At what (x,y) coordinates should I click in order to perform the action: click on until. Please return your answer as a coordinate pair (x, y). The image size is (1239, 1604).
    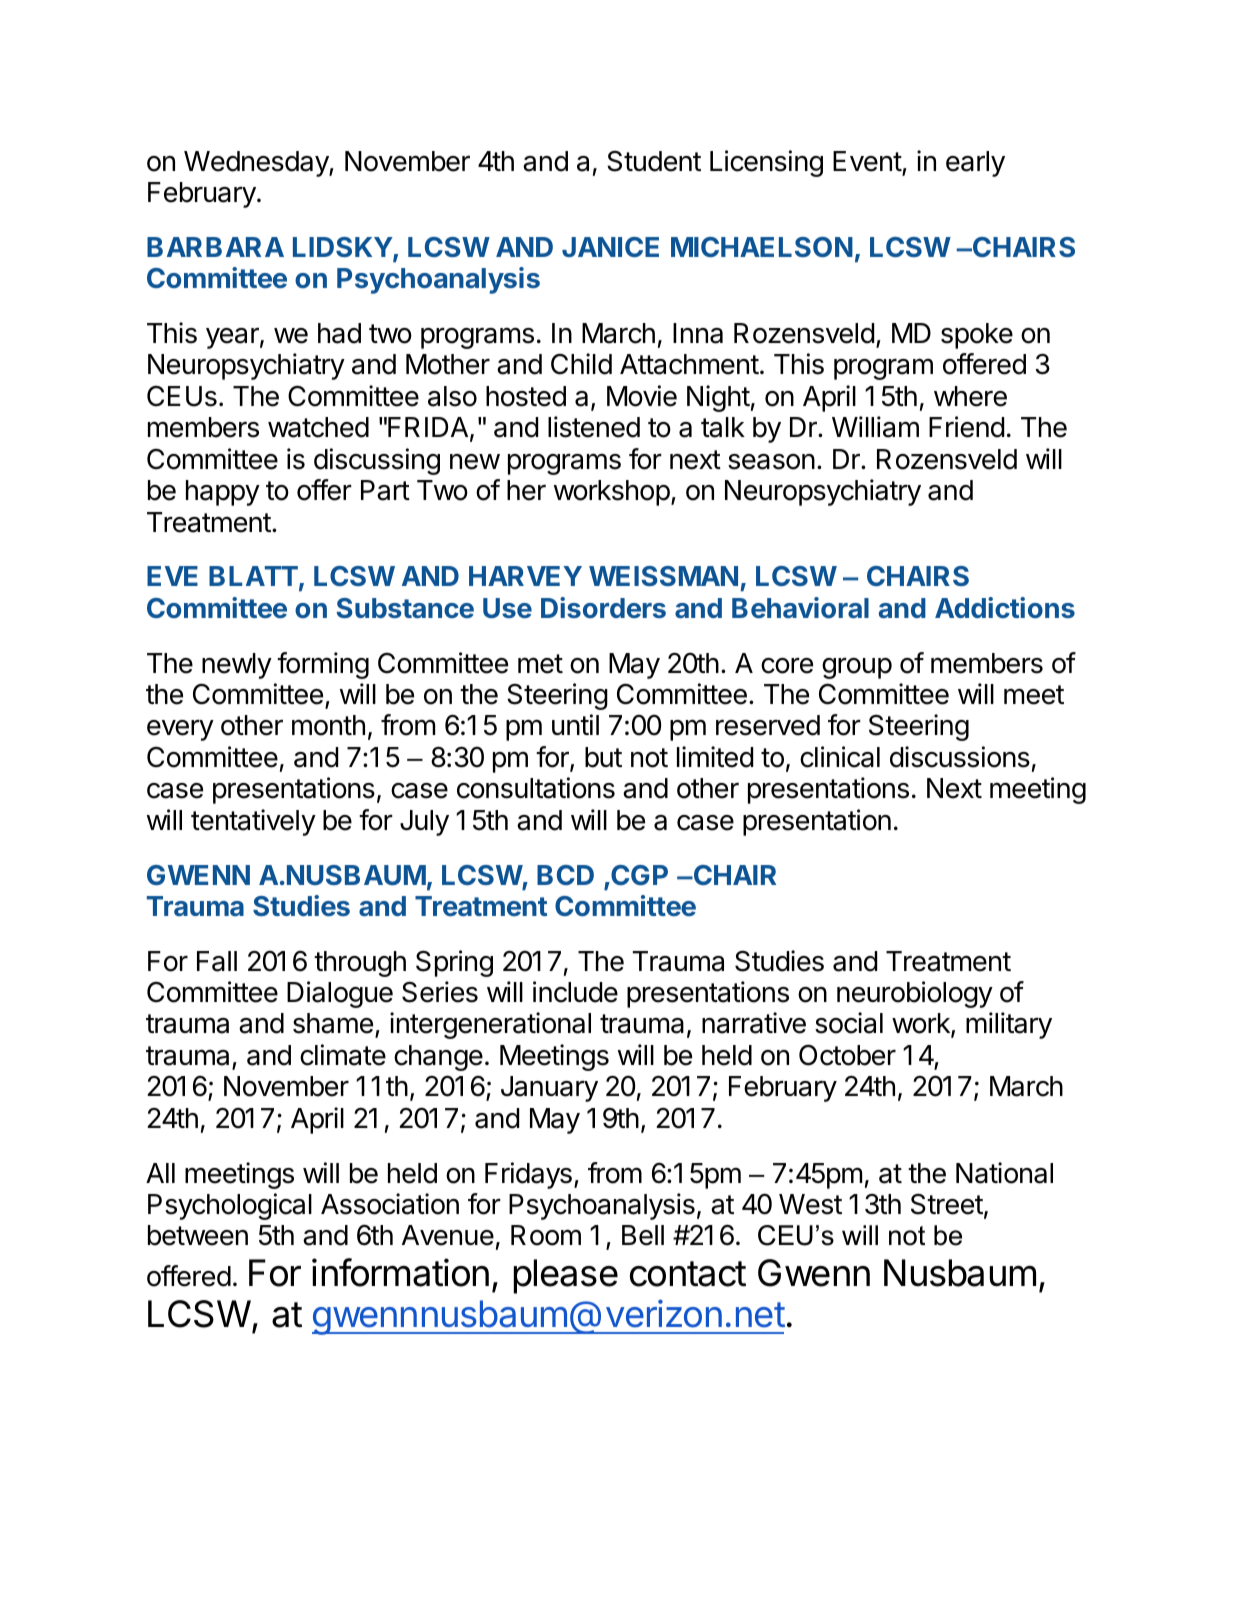
    Looking at the image, I should click on (575, 724).
